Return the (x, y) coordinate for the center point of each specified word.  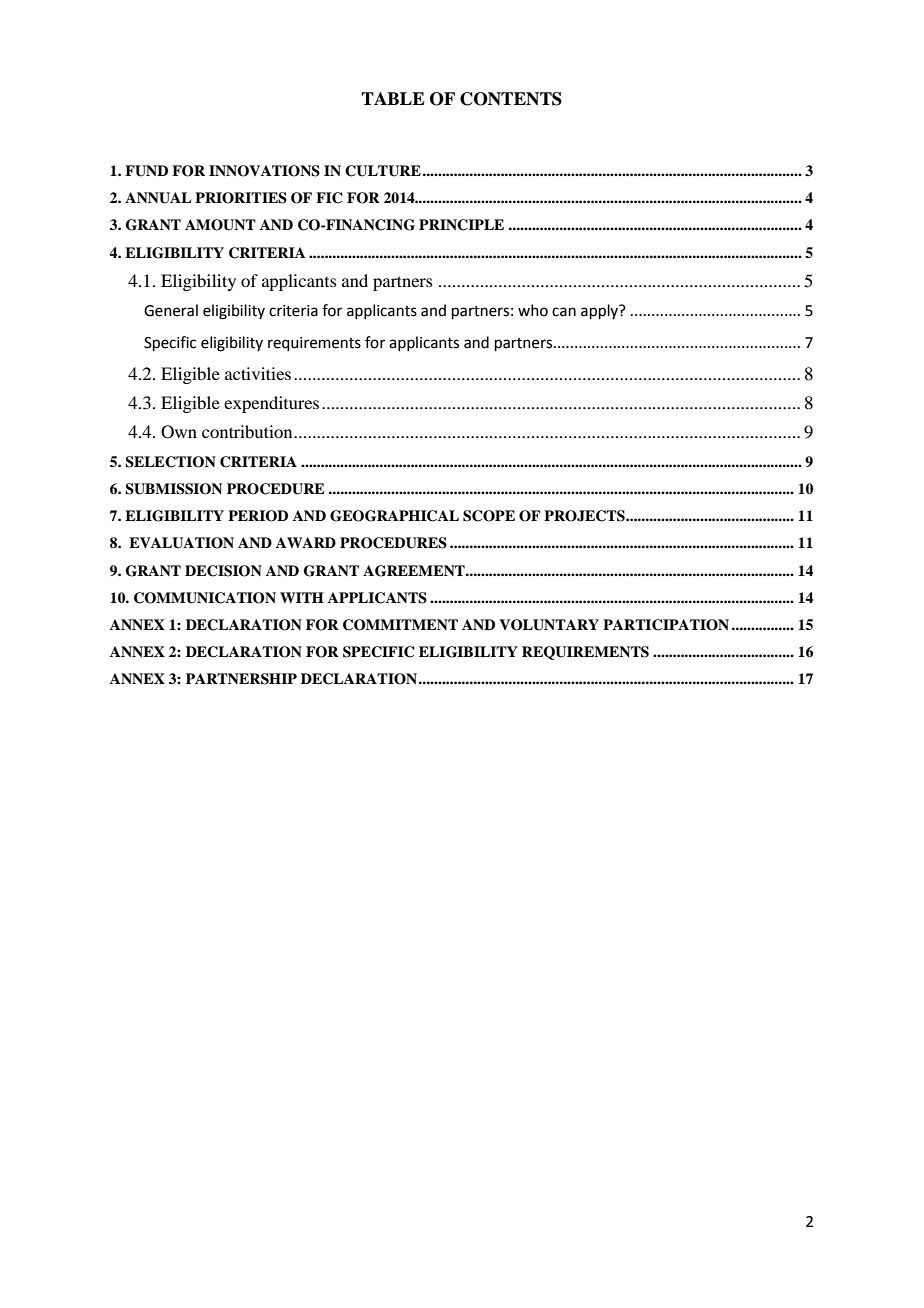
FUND (146, 171)
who (533, 310)
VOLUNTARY (549, 625)
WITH (302, 597)
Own (179, 432)
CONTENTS (511, 99)
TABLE (393, 98)
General (171, 310)
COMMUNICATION (205, 598)
